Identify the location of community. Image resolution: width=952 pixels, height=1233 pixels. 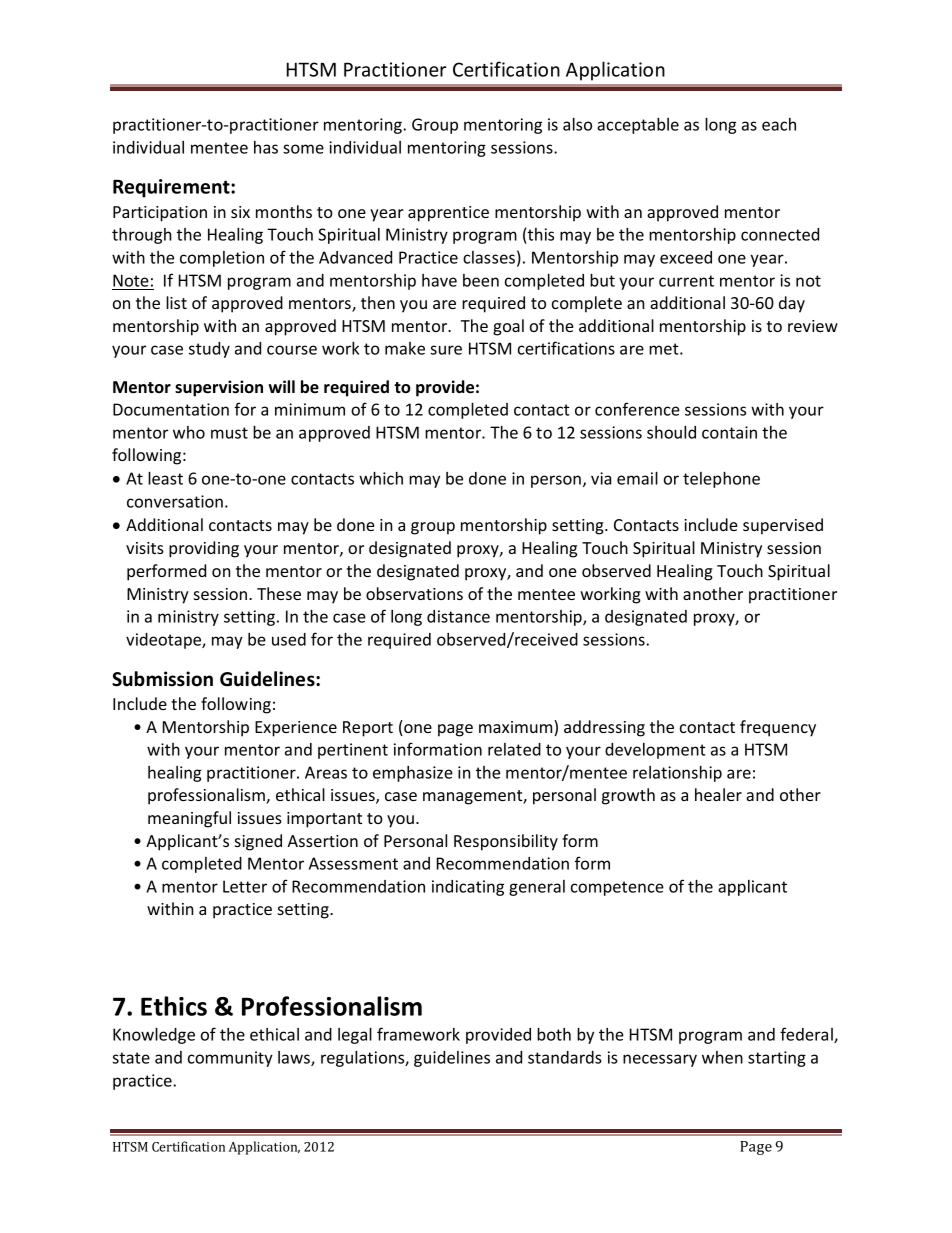
(230, 1059).
